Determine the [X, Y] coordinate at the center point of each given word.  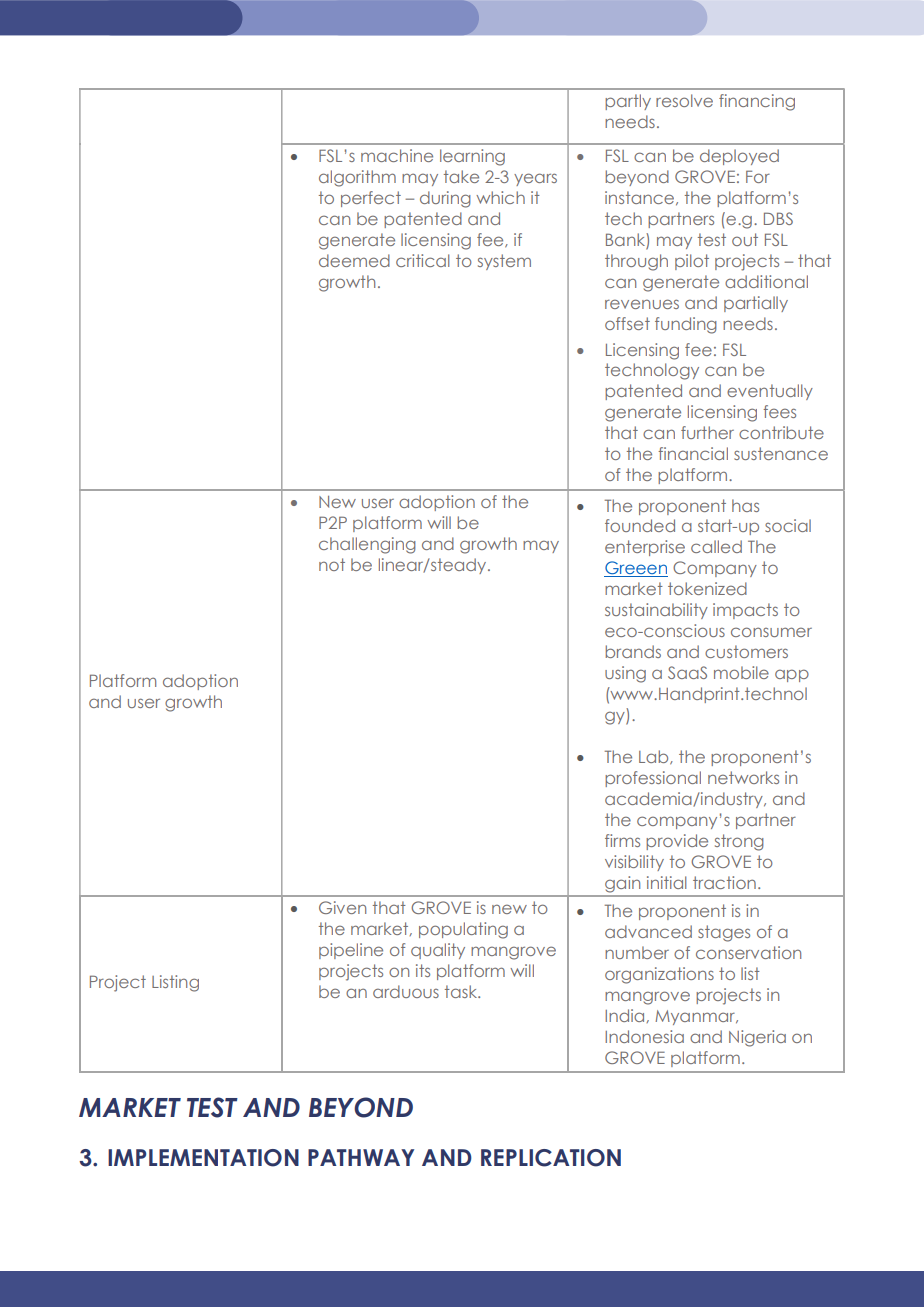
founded [640, 525]
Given [342, 907]
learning [472, 157]
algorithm [357, 178]
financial [693, 453]
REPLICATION [551, 1158]
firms [622, 840]
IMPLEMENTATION [203, 1158]
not [332, 564]
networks [743, 777]
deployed [739, 157]
